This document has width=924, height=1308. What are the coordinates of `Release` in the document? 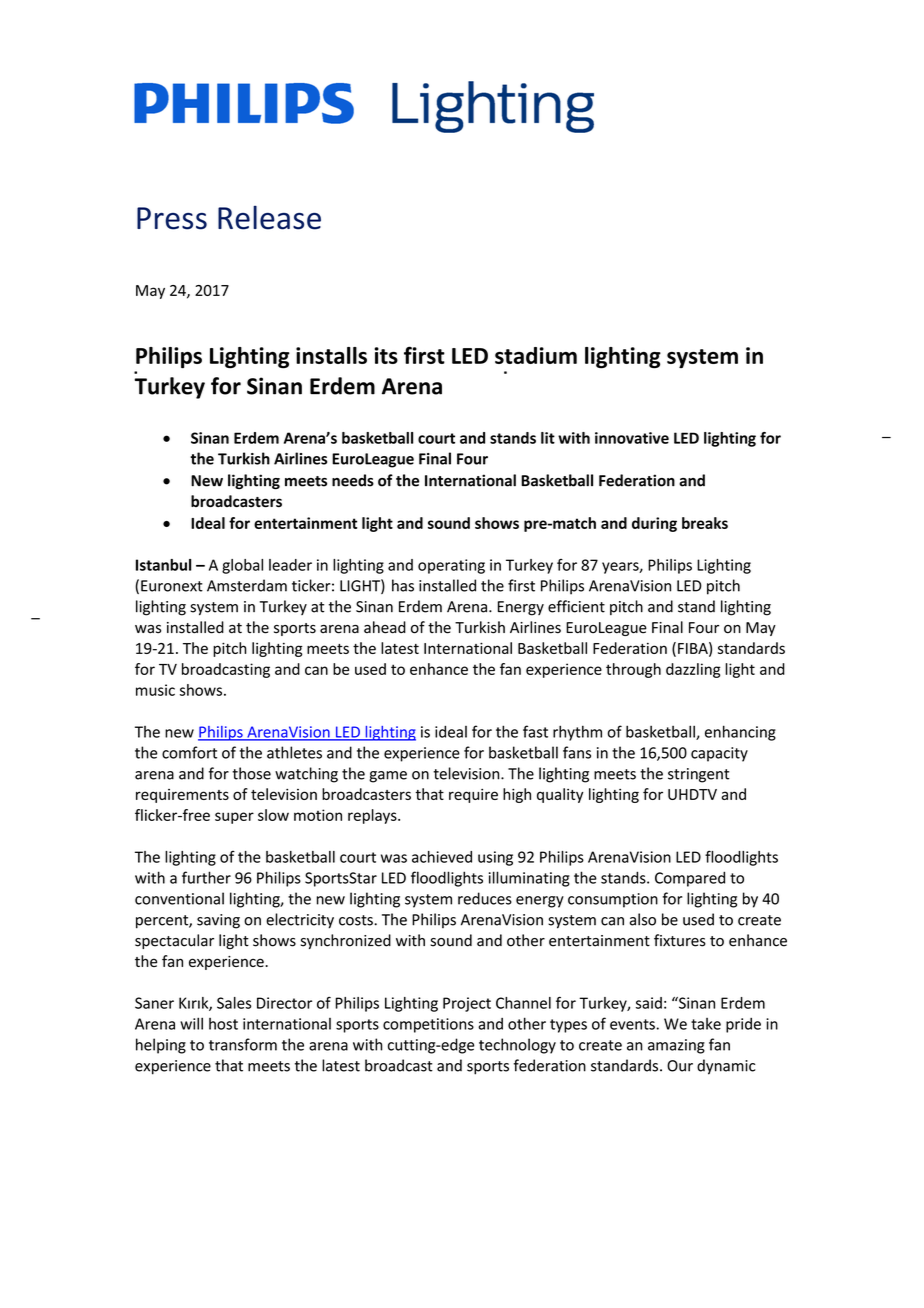 It's located at (269, 217).
